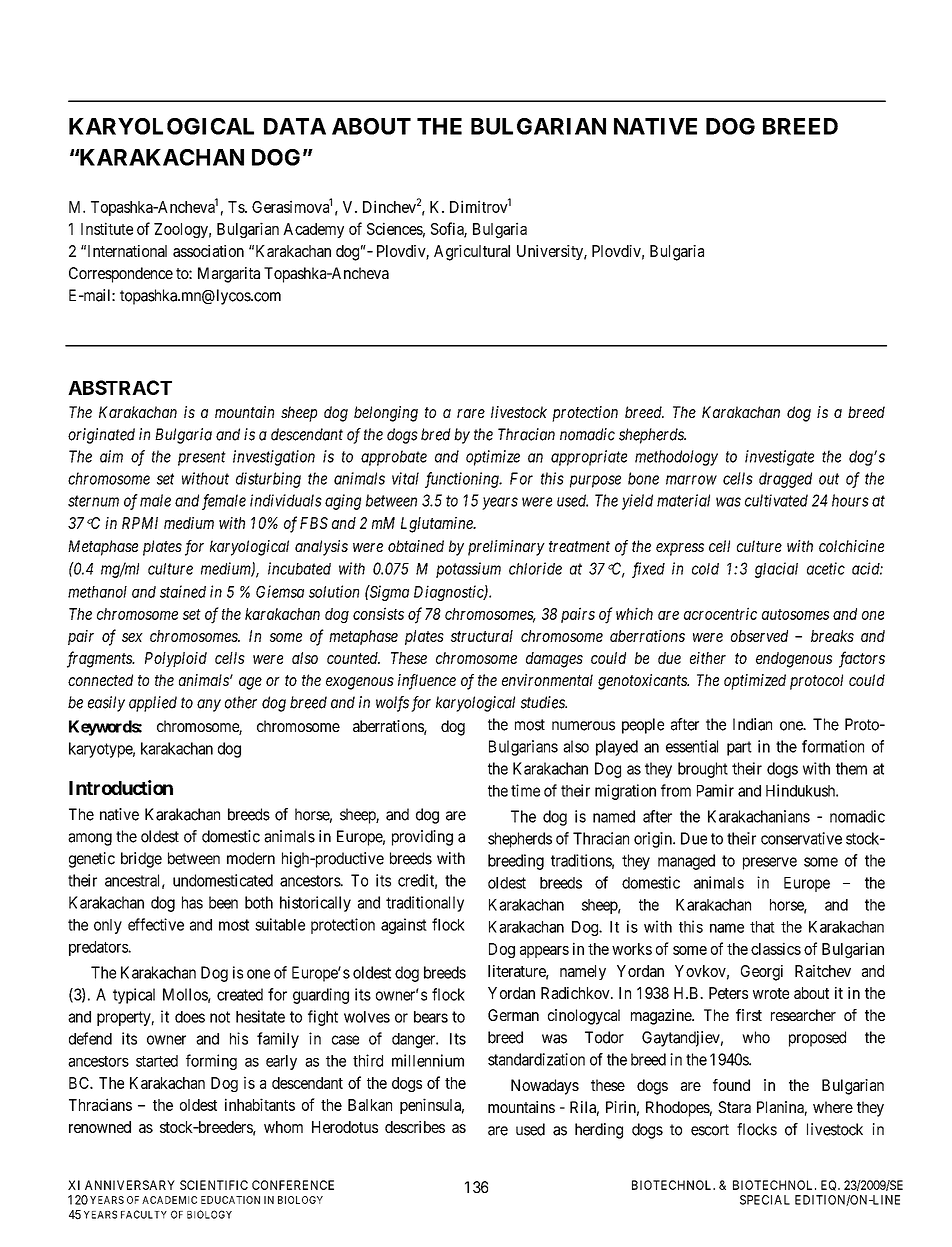  I want to click on DATA, so click(295, 126).
